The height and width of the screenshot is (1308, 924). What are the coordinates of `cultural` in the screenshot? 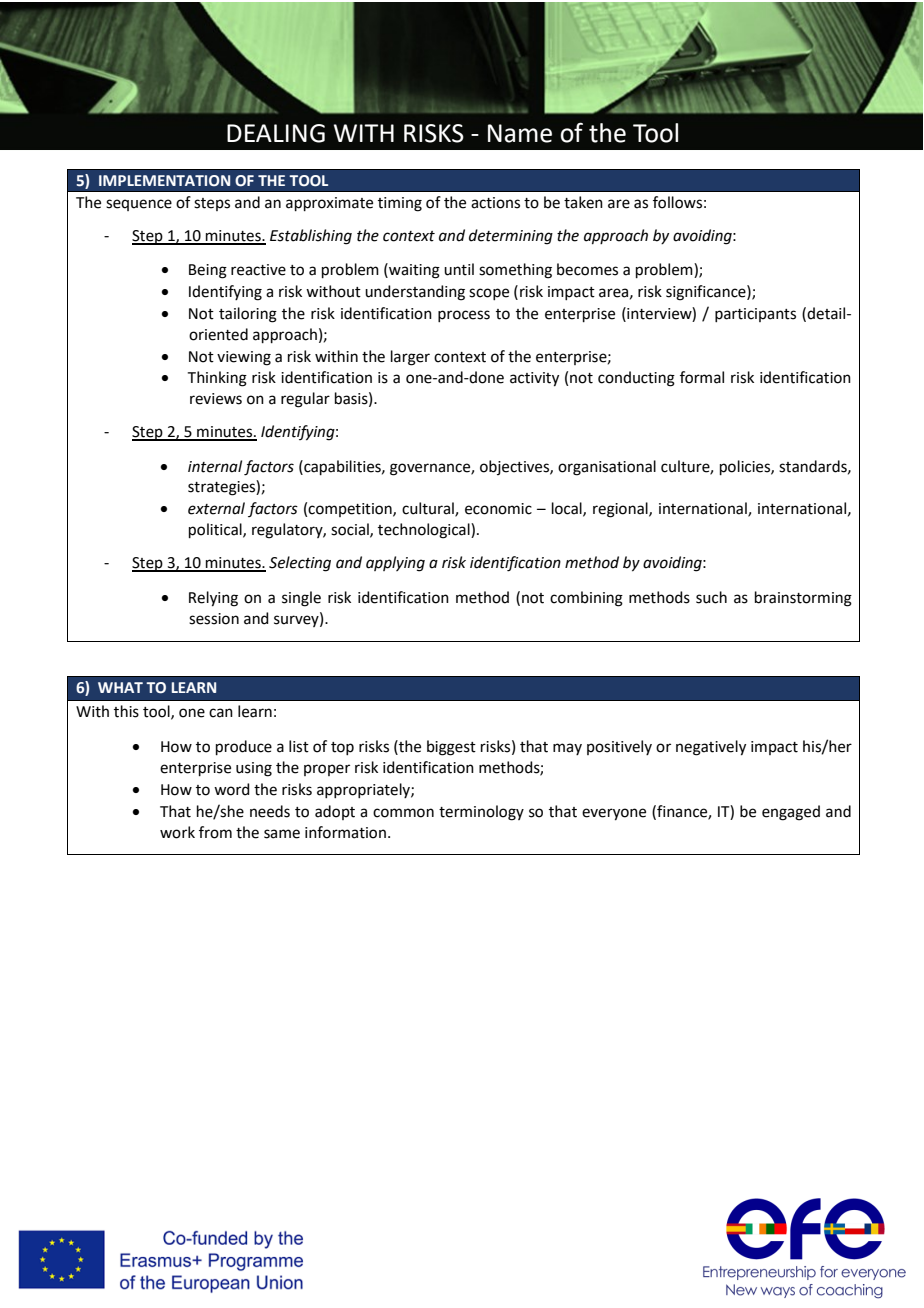 It's located at (429, 509).
